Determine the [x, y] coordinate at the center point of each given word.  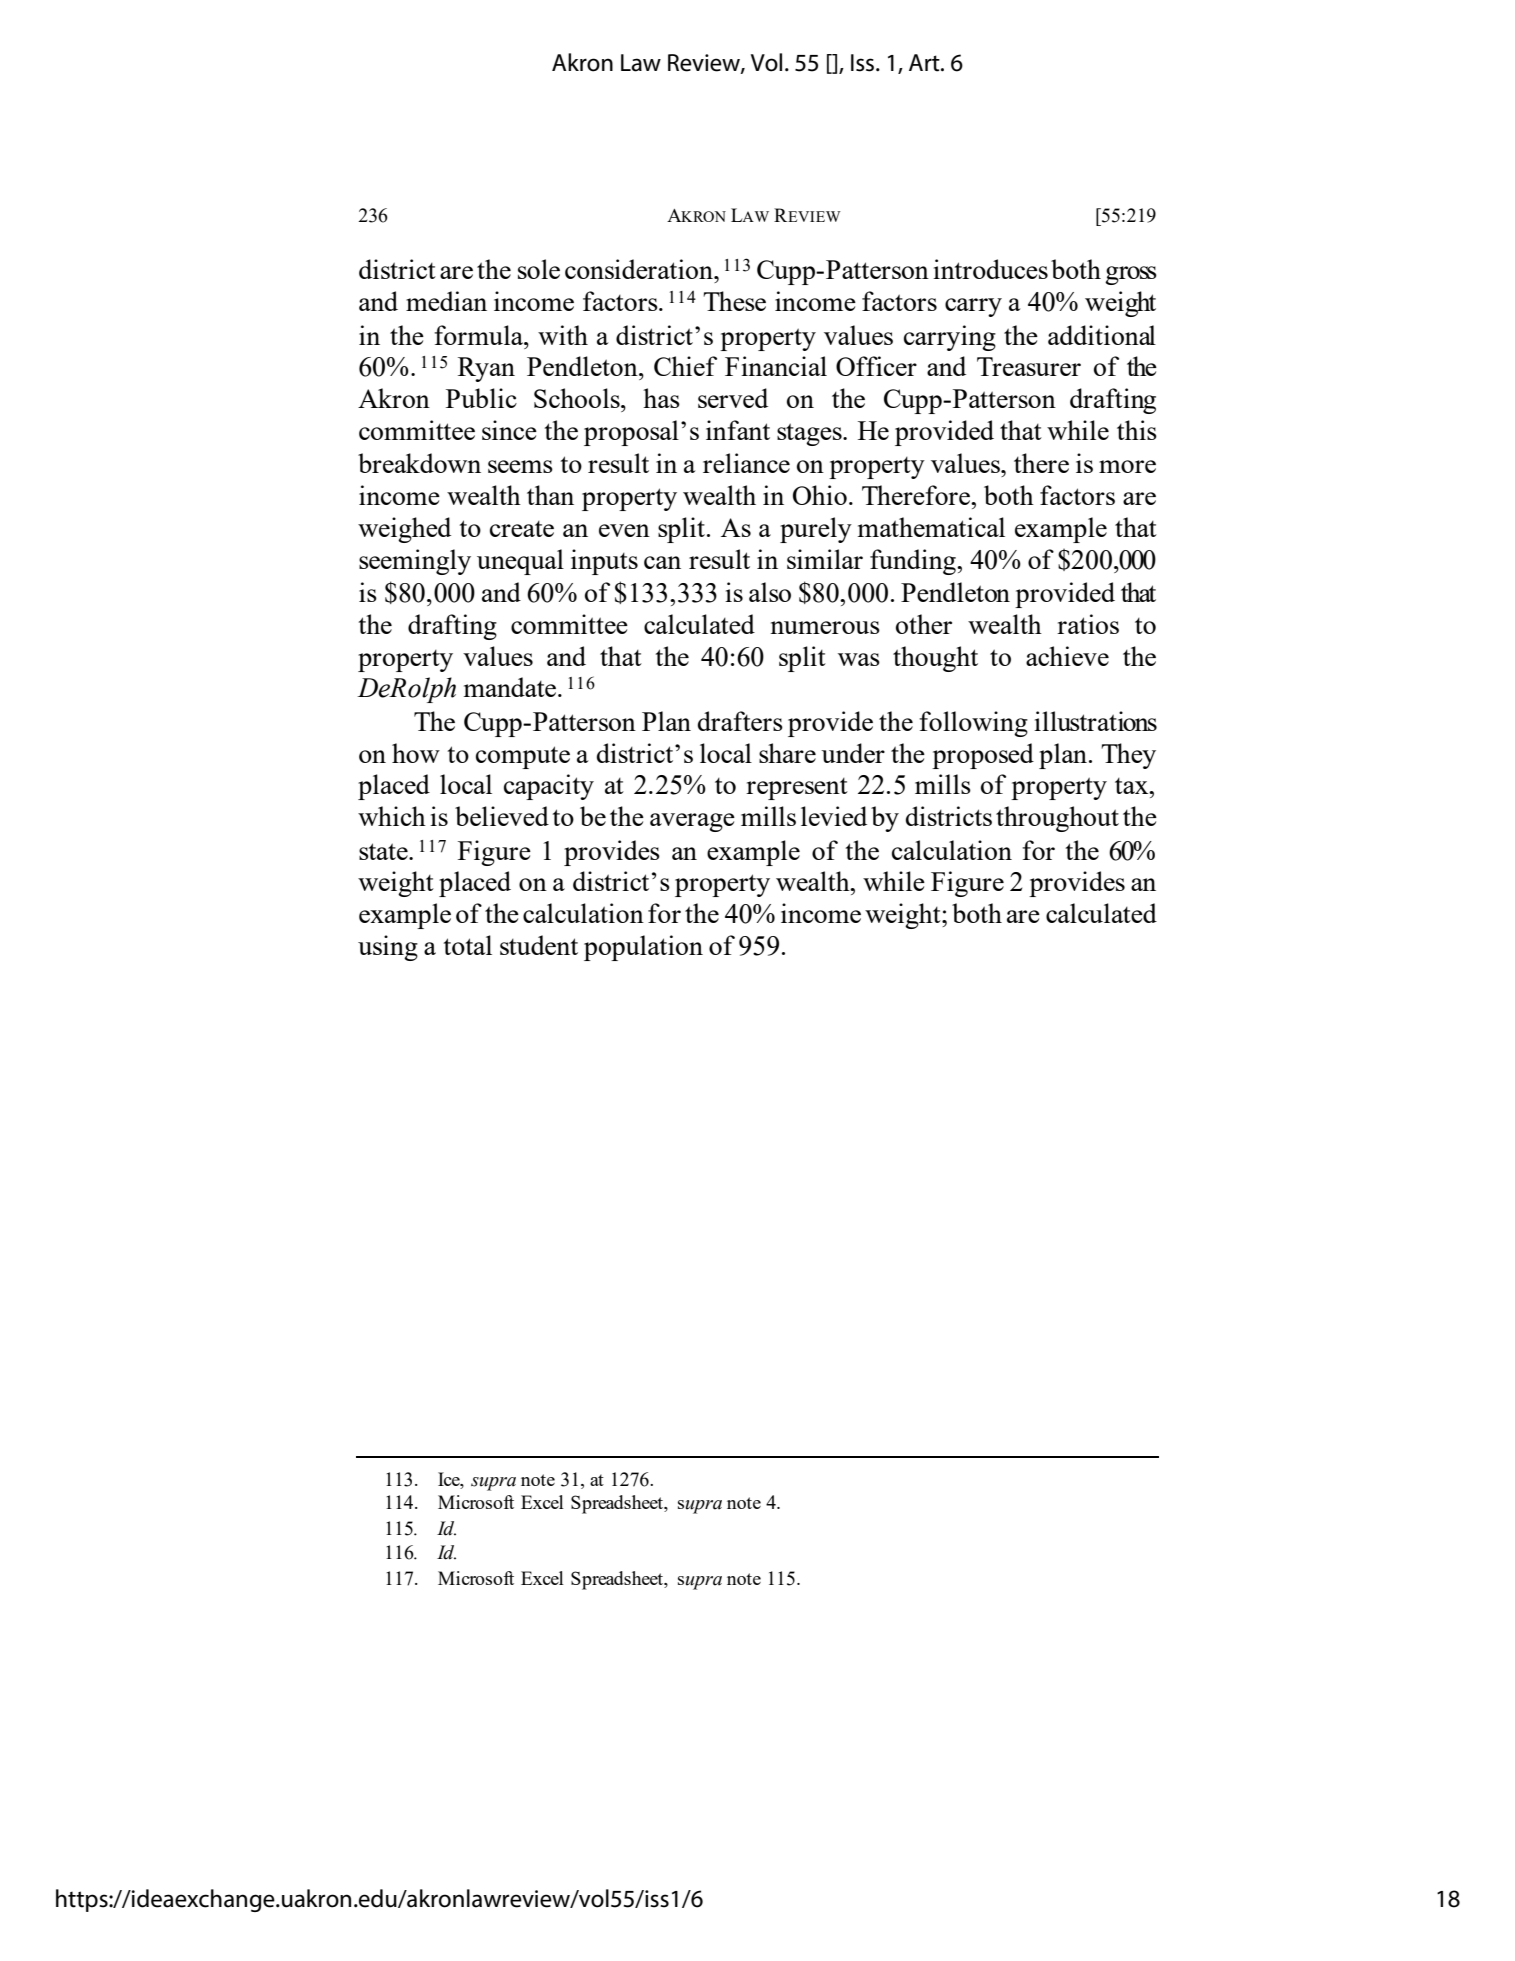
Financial [776, 366]
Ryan [486, 369]
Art [925, 63]
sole [539, 269]
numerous [825, 627]
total [468, 945]
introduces [990, 269]
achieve [1067, 656]
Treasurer [1029, 366]
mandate [511, 687]
